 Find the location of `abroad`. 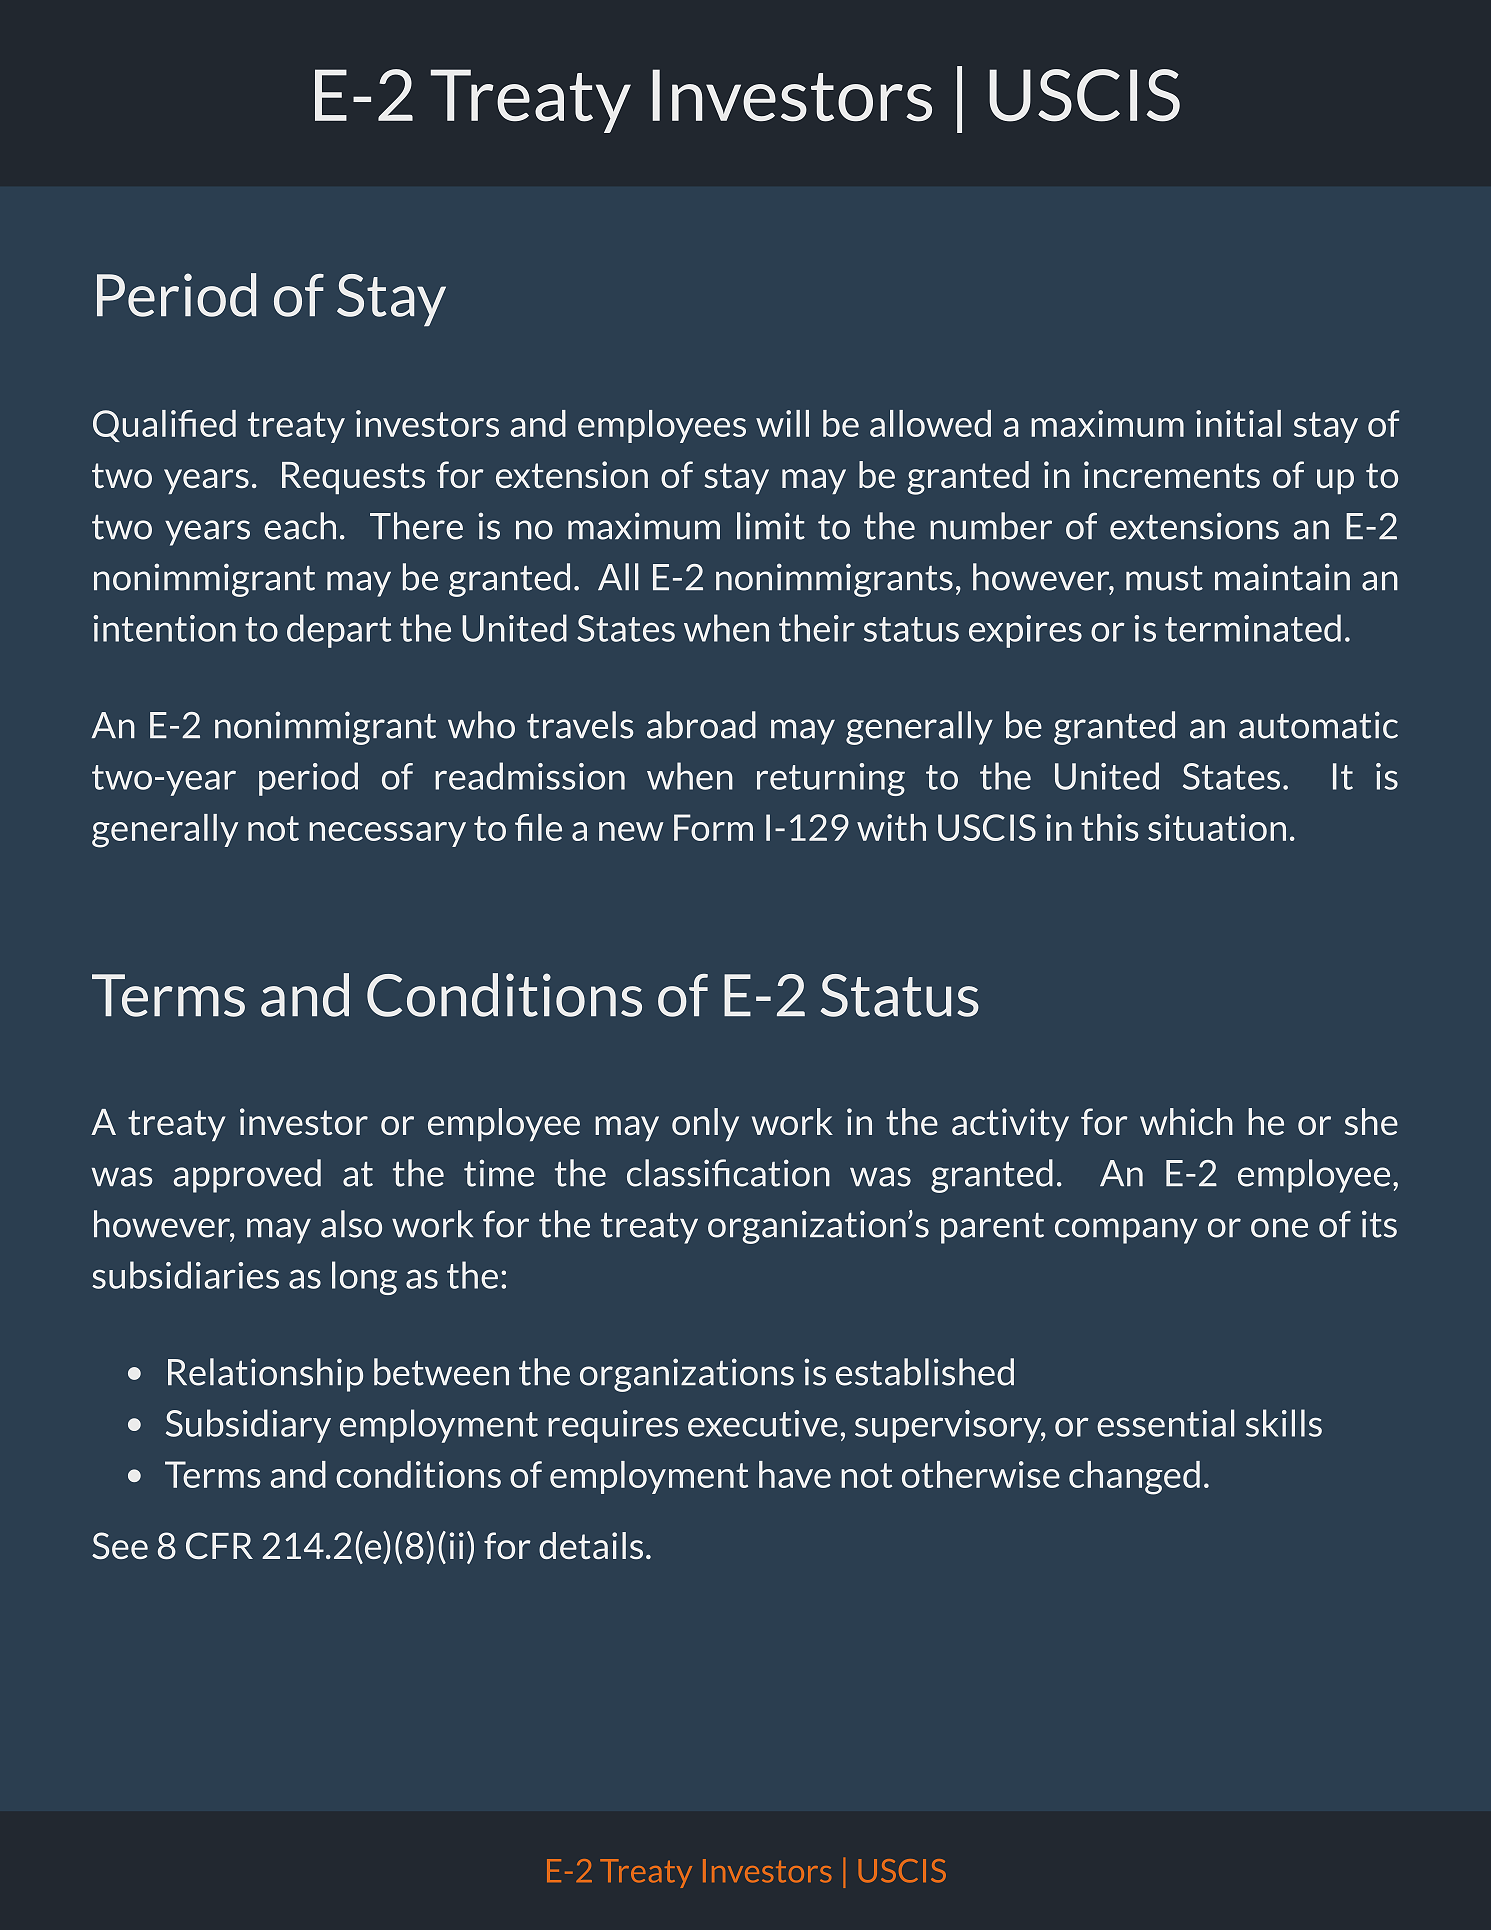

abroad is located at coordinates (701, 725).
